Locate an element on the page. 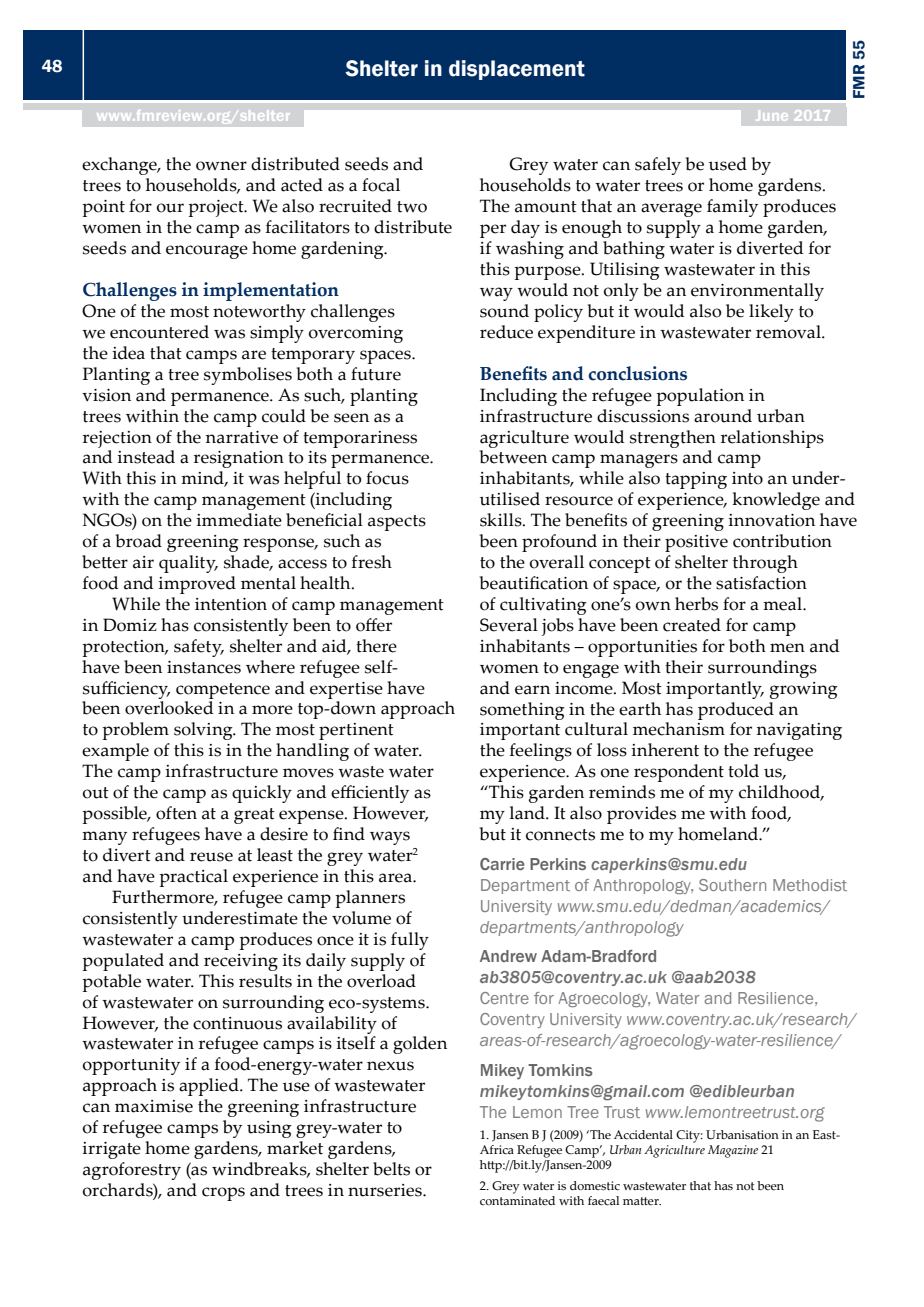 The image size is (924, 1307). used is located at coordinates (728, 164).
